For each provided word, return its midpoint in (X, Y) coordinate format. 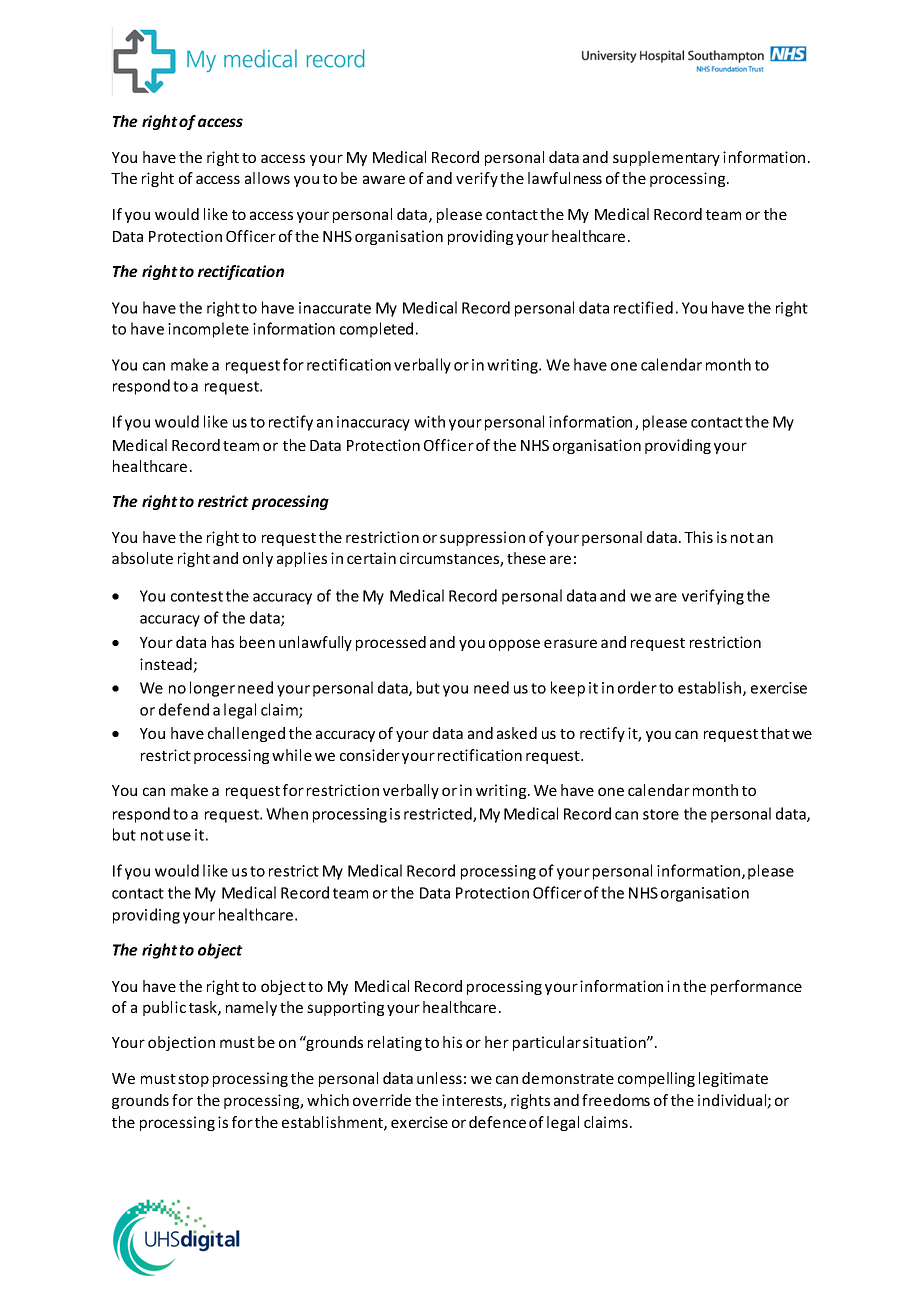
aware (384, 179)
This (698, 537)
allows (267, 178)
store (661, 814)
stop (193, 1080)
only (258, 559)
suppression (482, 538)
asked (517, 733)
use (179, 836)
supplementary (666, 158)
